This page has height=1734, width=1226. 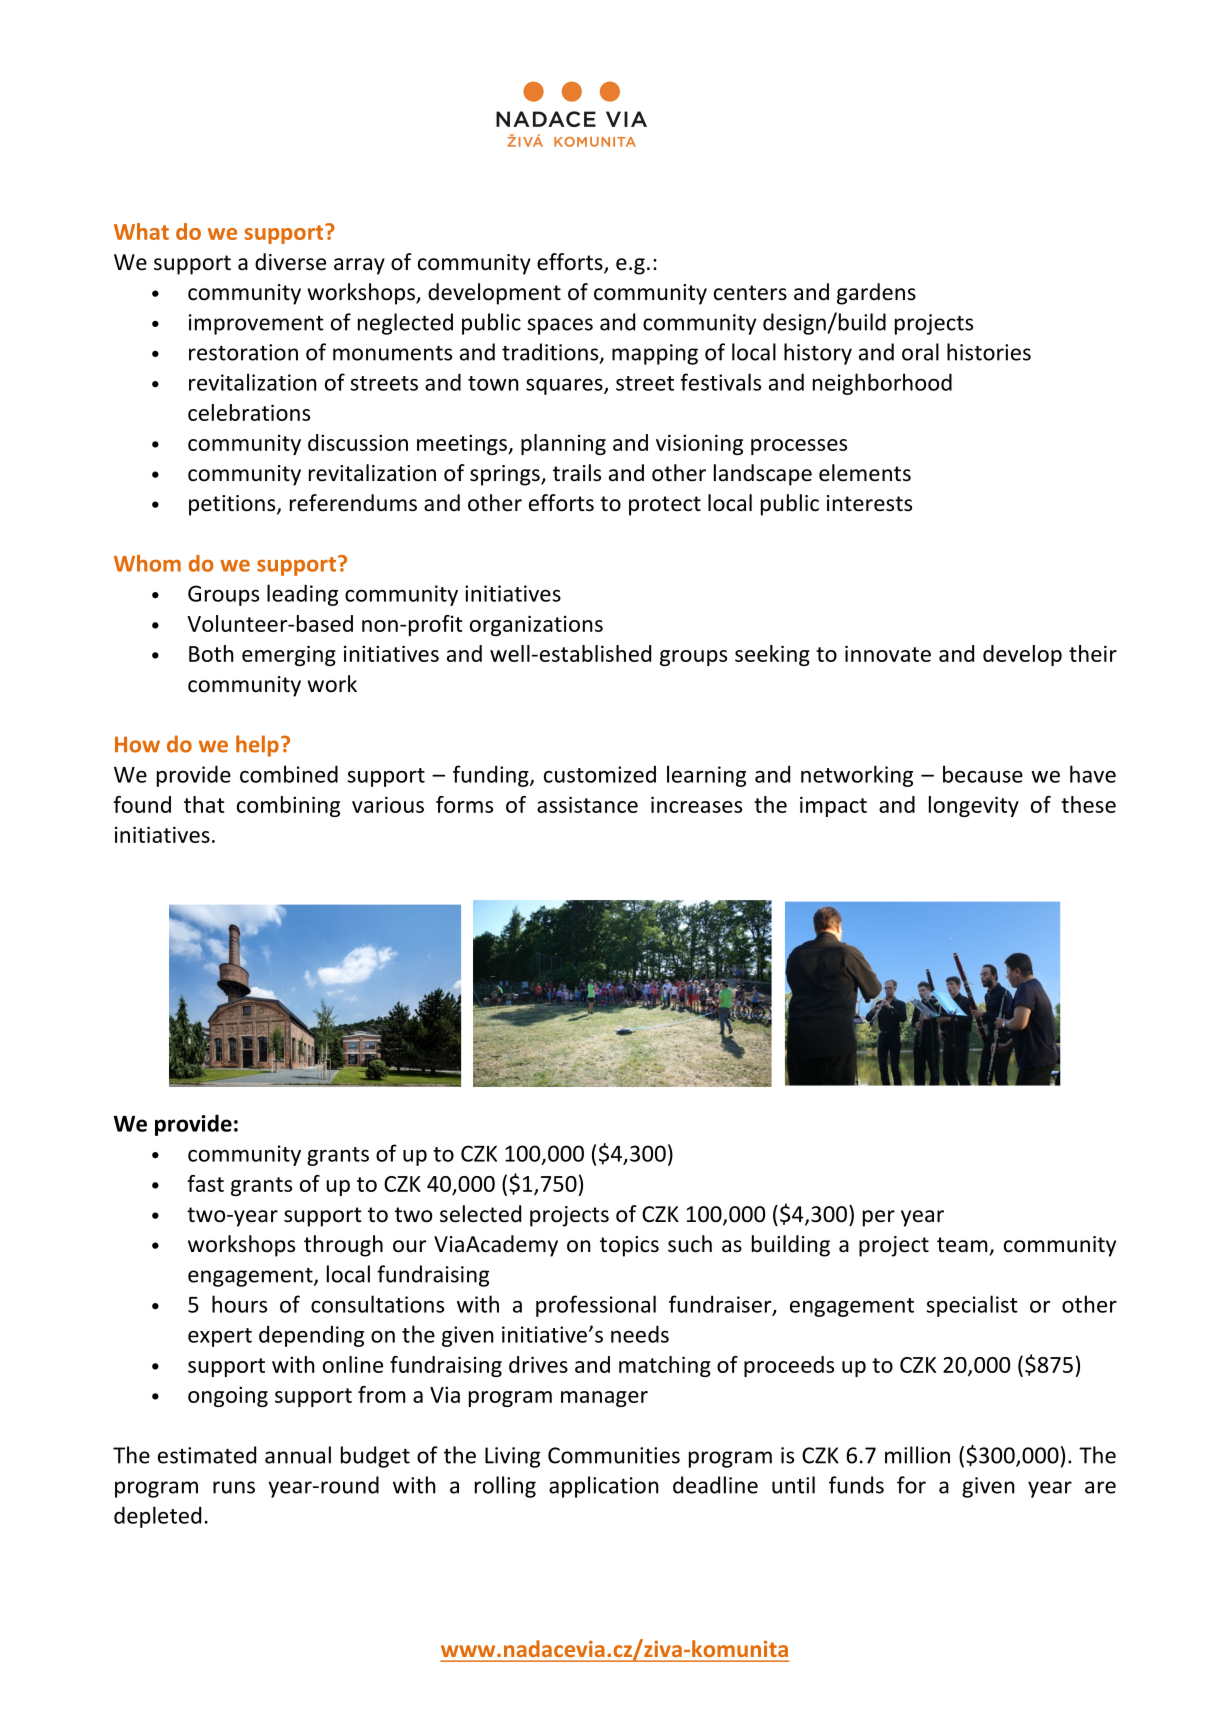 I want to click on spaces, so click(x=560, y=326).
